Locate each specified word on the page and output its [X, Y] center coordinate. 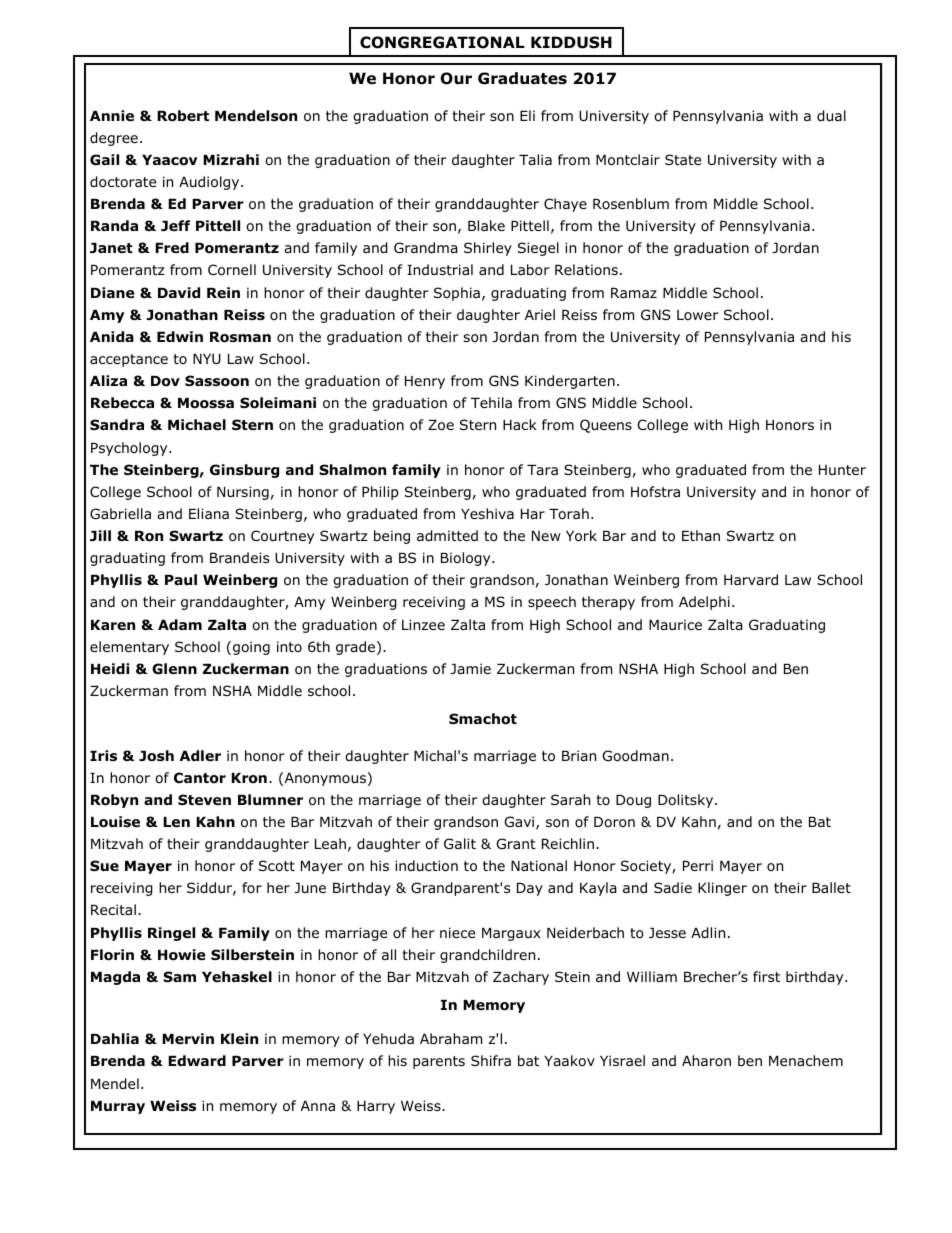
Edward [197, 1060]
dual [831, 116]
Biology [467, 559]
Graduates [522, 78]
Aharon [706, 1060]
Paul [181, 579]
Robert [183, 116]
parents [439, 1062]
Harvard [751, 579]
